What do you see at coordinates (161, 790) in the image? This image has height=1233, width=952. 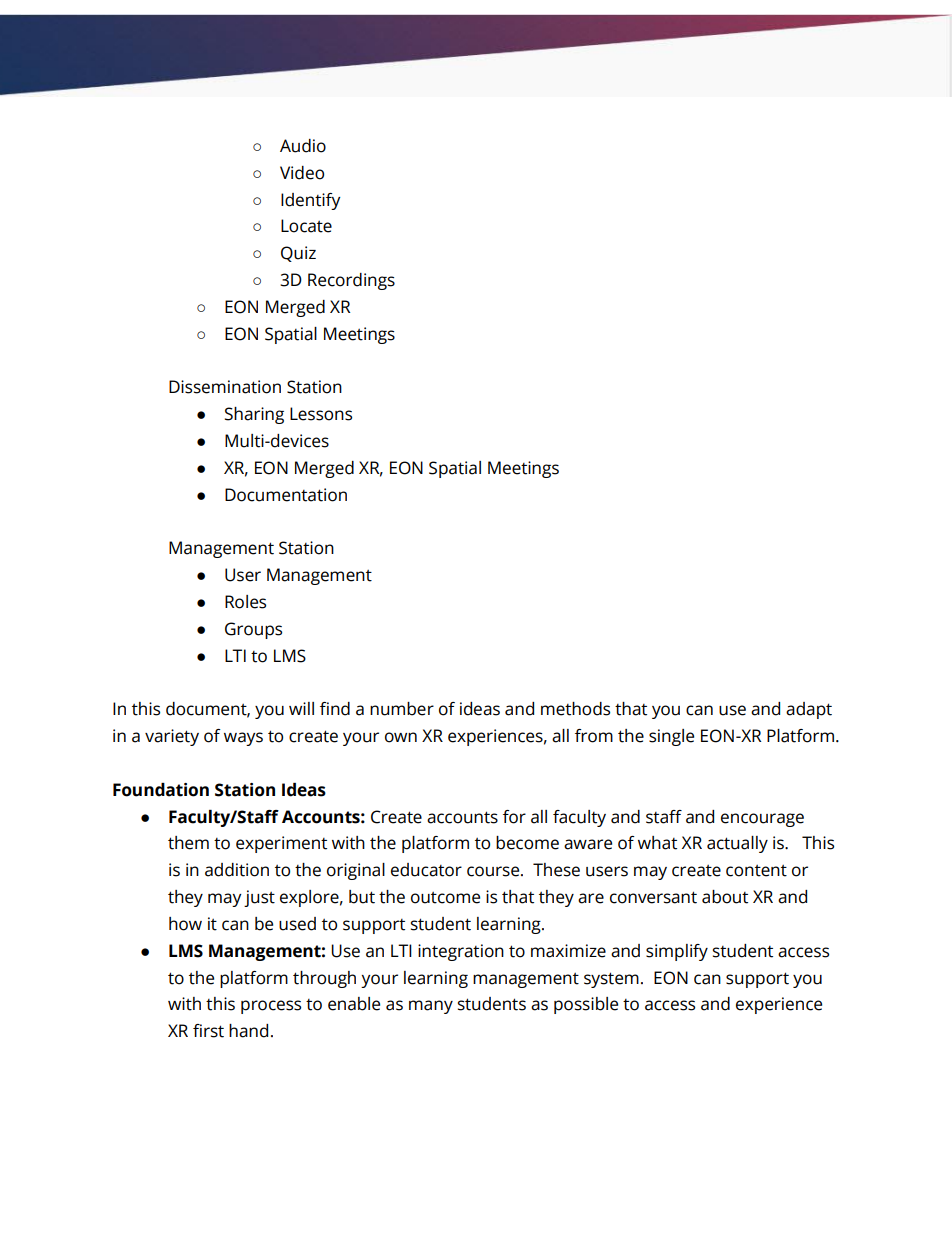 I see `Foundation` at bounding box center [161, 790].
